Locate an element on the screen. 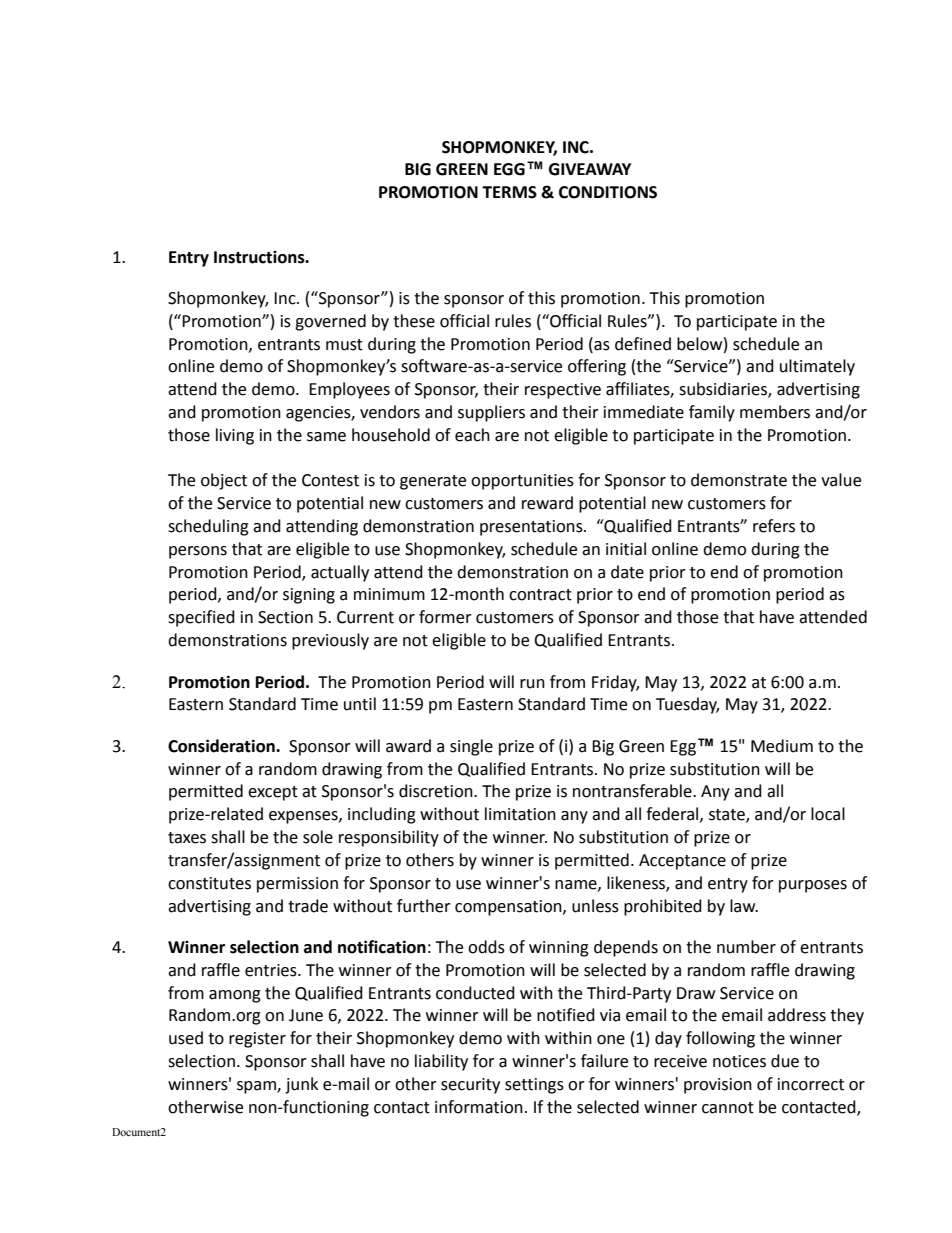 This screenshot has height=1233, width=952. settings is located at coordinates (534, 1086).
